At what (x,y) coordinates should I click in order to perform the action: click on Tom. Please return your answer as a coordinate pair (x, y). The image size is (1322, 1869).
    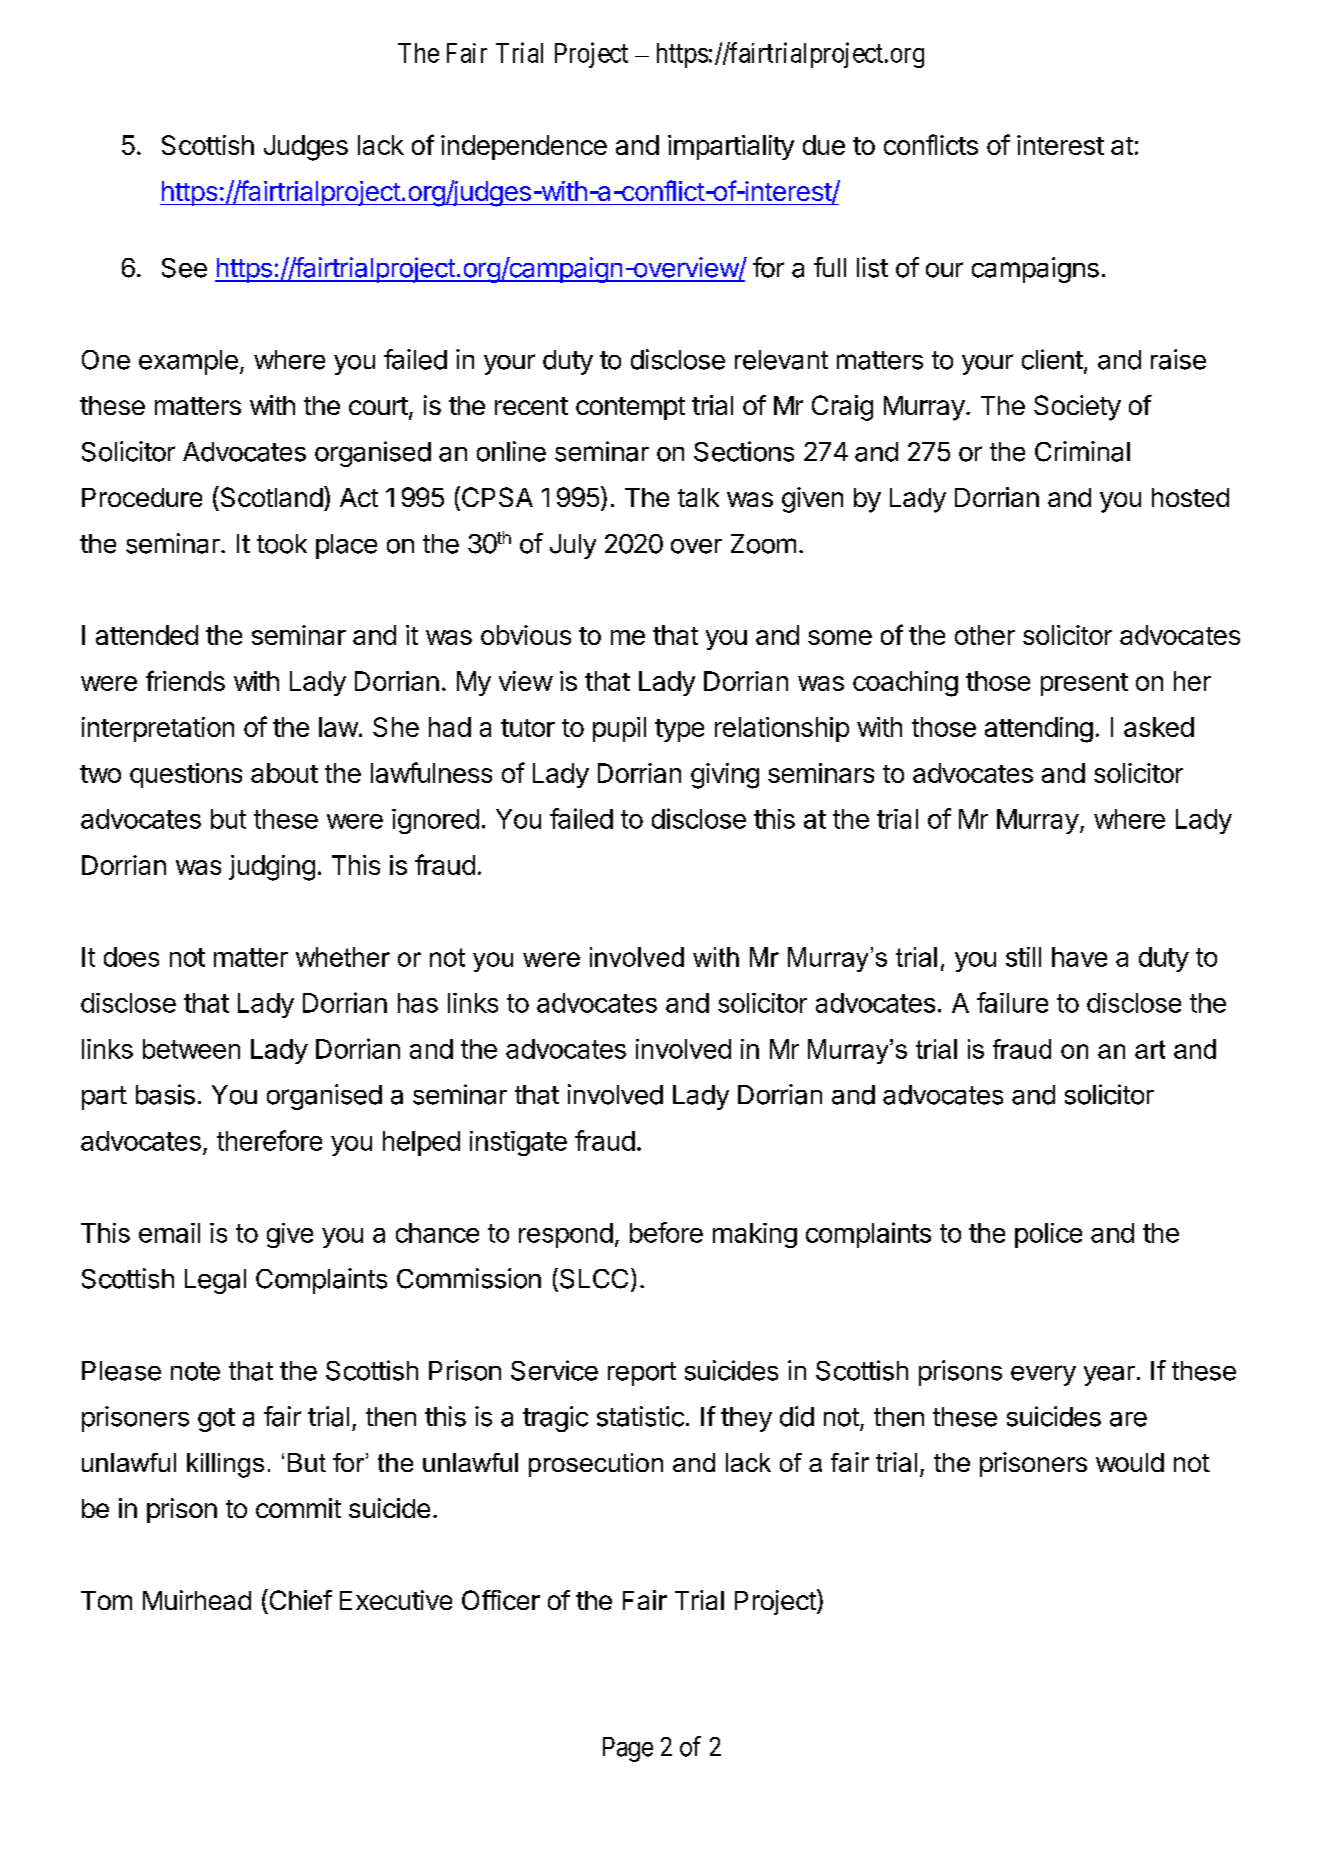
    Looking at the image, I should click on (106, 1600).
